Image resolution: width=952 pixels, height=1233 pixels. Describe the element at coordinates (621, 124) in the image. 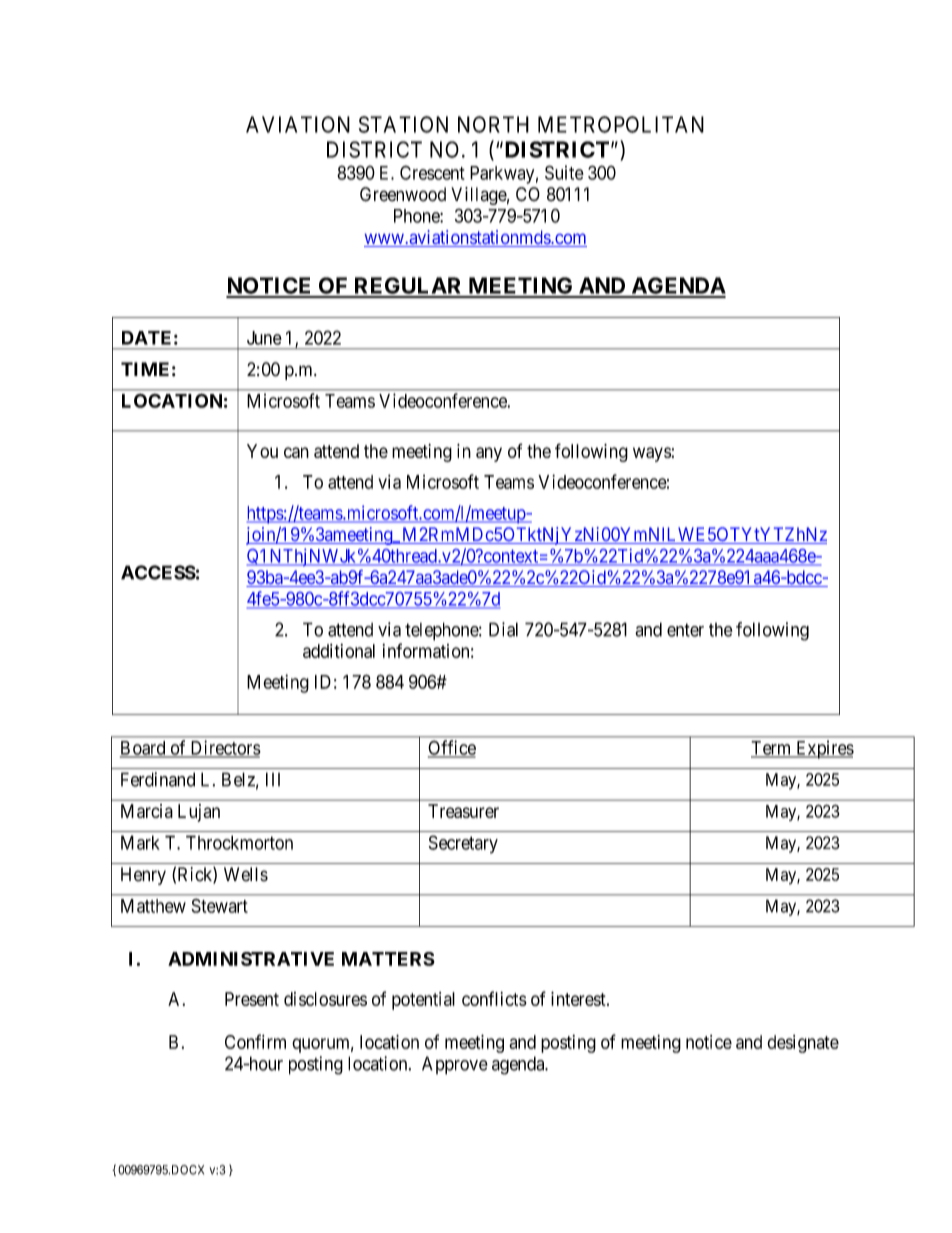

I see `METROPOLITAN` at that location.
